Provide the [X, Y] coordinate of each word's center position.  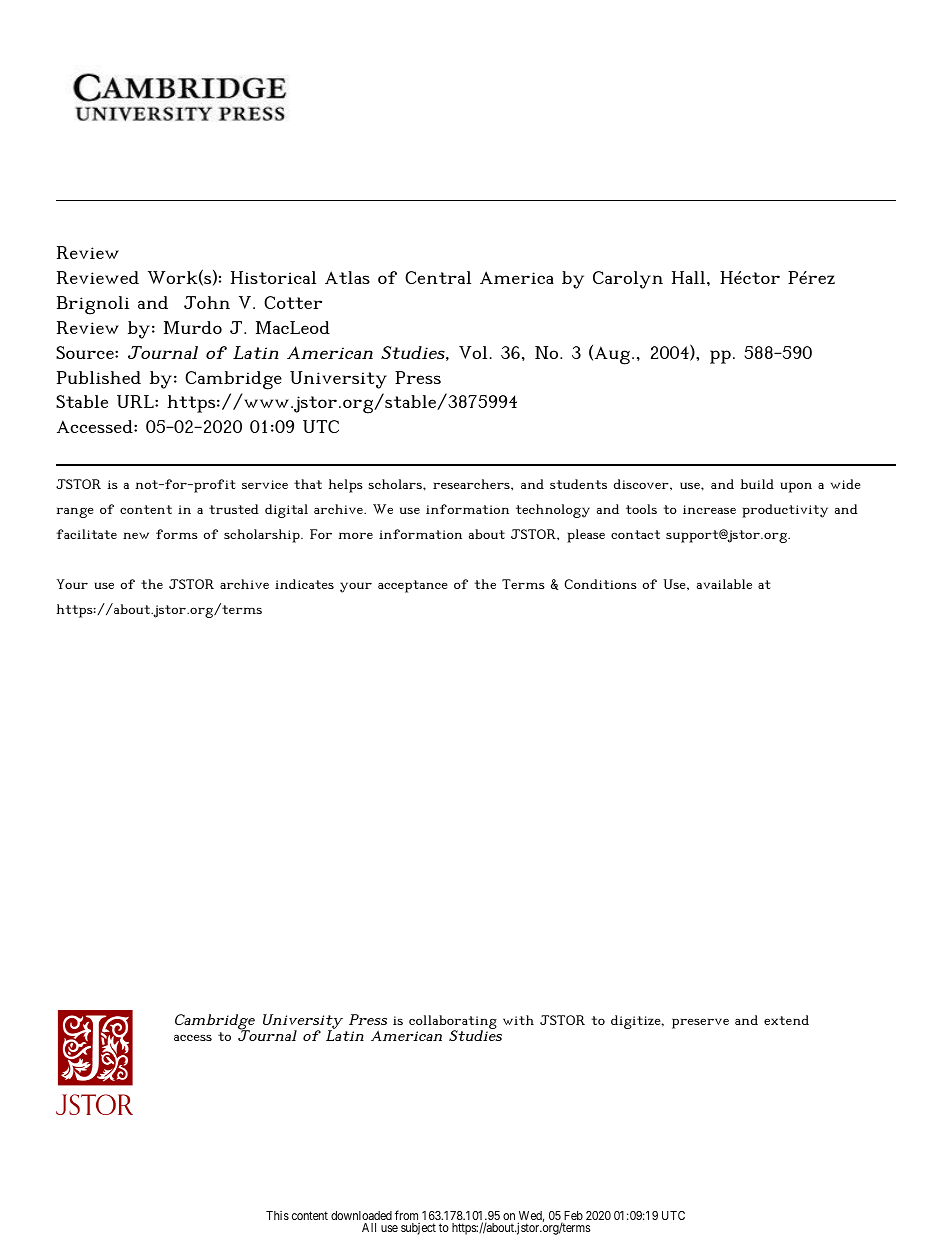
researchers [472, 484]
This [277, 1215]
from [406, 1215]
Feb [572, 1217]
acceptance [413, 586]
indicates [304, 584]
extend [786, 1020]
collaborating [453, 1023]
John [207, 302]
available [724, 584]
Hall [690, 277]
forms [177, 534]
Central [438, 277]
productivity [785, 511]
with [518, 1020]
